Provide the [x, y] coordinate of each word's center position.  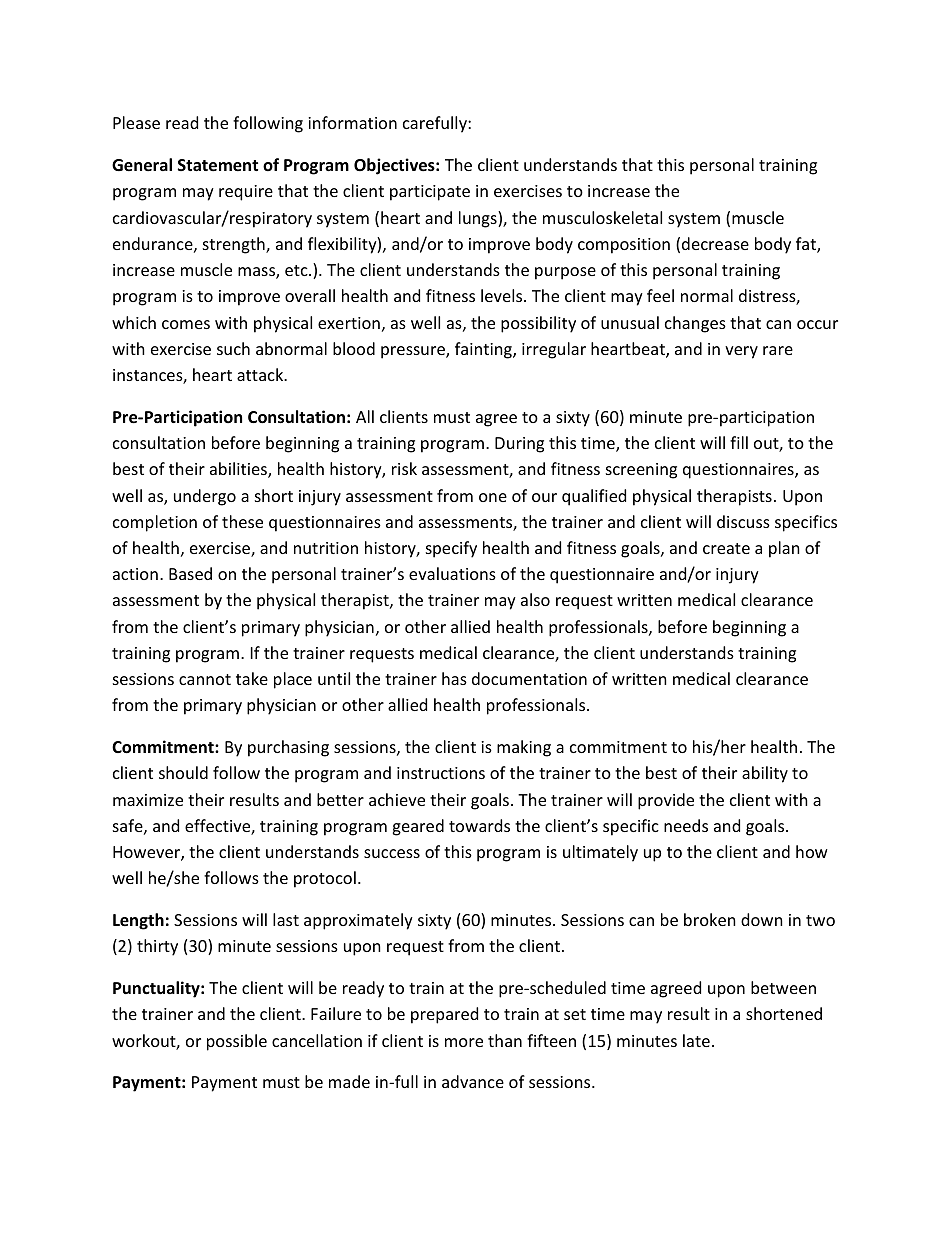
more [464, 1042]
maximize [148, 800]
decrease [715, 243]
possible [237, 1042]
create [726, 548]
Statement [218, 165]
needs [686, 825]
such [233, 348]
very [741, 352]
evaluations [452, 573]
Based [190, 573]
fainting [484, 350]
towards [479, 825]
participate [430, 193]
